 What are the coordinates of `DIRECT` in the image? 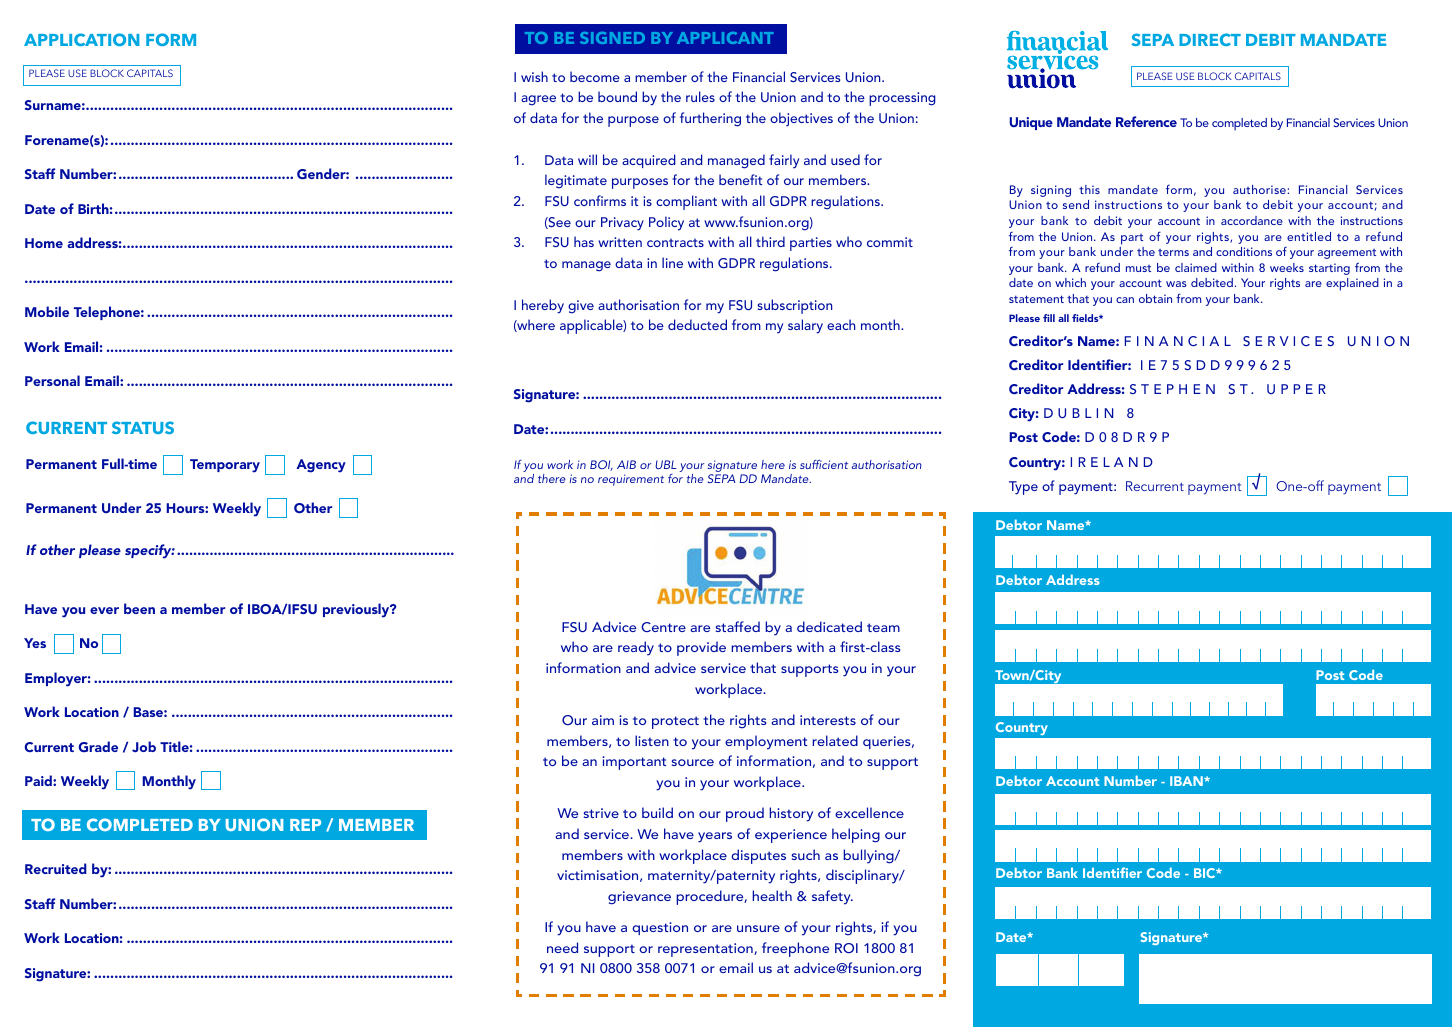 It's located at (1210, 39).
